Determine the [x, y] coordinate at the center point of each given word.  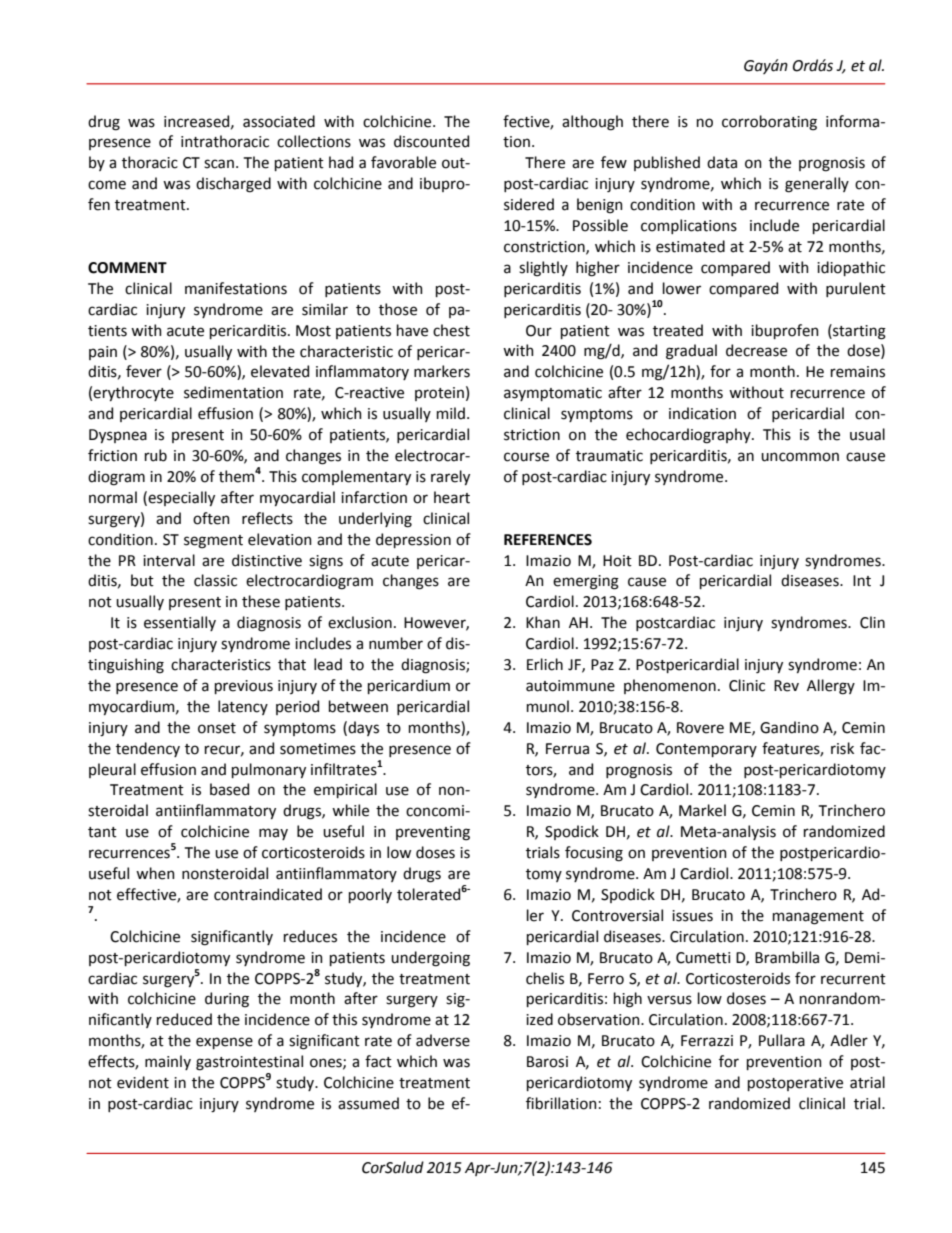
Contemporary [706, 750]
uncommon [800, 457]
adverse [443, 1040]
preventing [433, 833]
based [229, 789]
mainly [168, 1062]
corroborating [769, 123]
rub [156, 455]
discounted [431, 141]
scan [219, 164]
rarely [450, 477]
